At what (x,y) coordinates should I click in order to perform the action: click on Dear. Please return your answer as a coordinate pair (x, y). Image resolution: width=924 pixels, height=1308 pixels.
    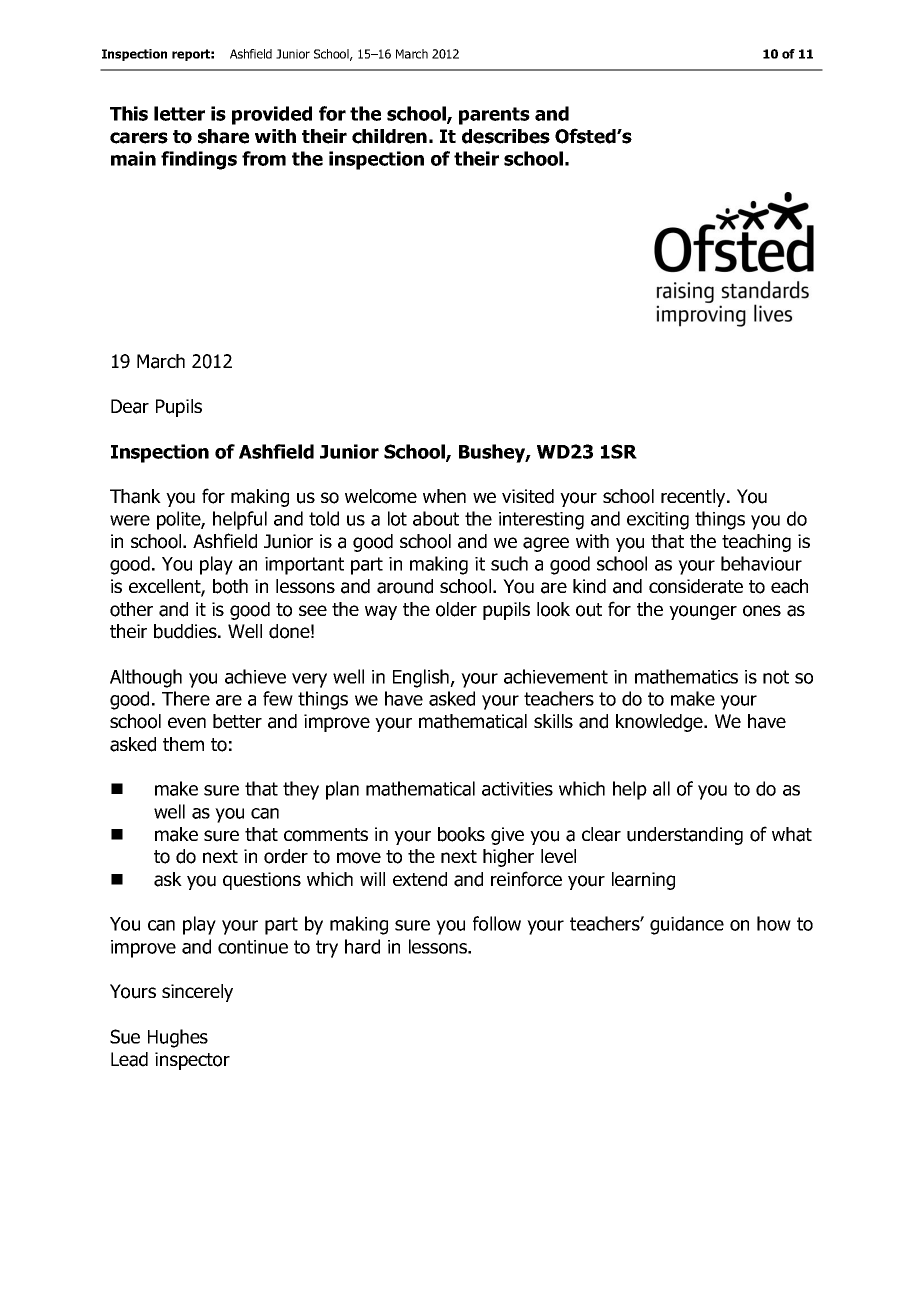
    Looking at the image, I should click on (130, 406).
